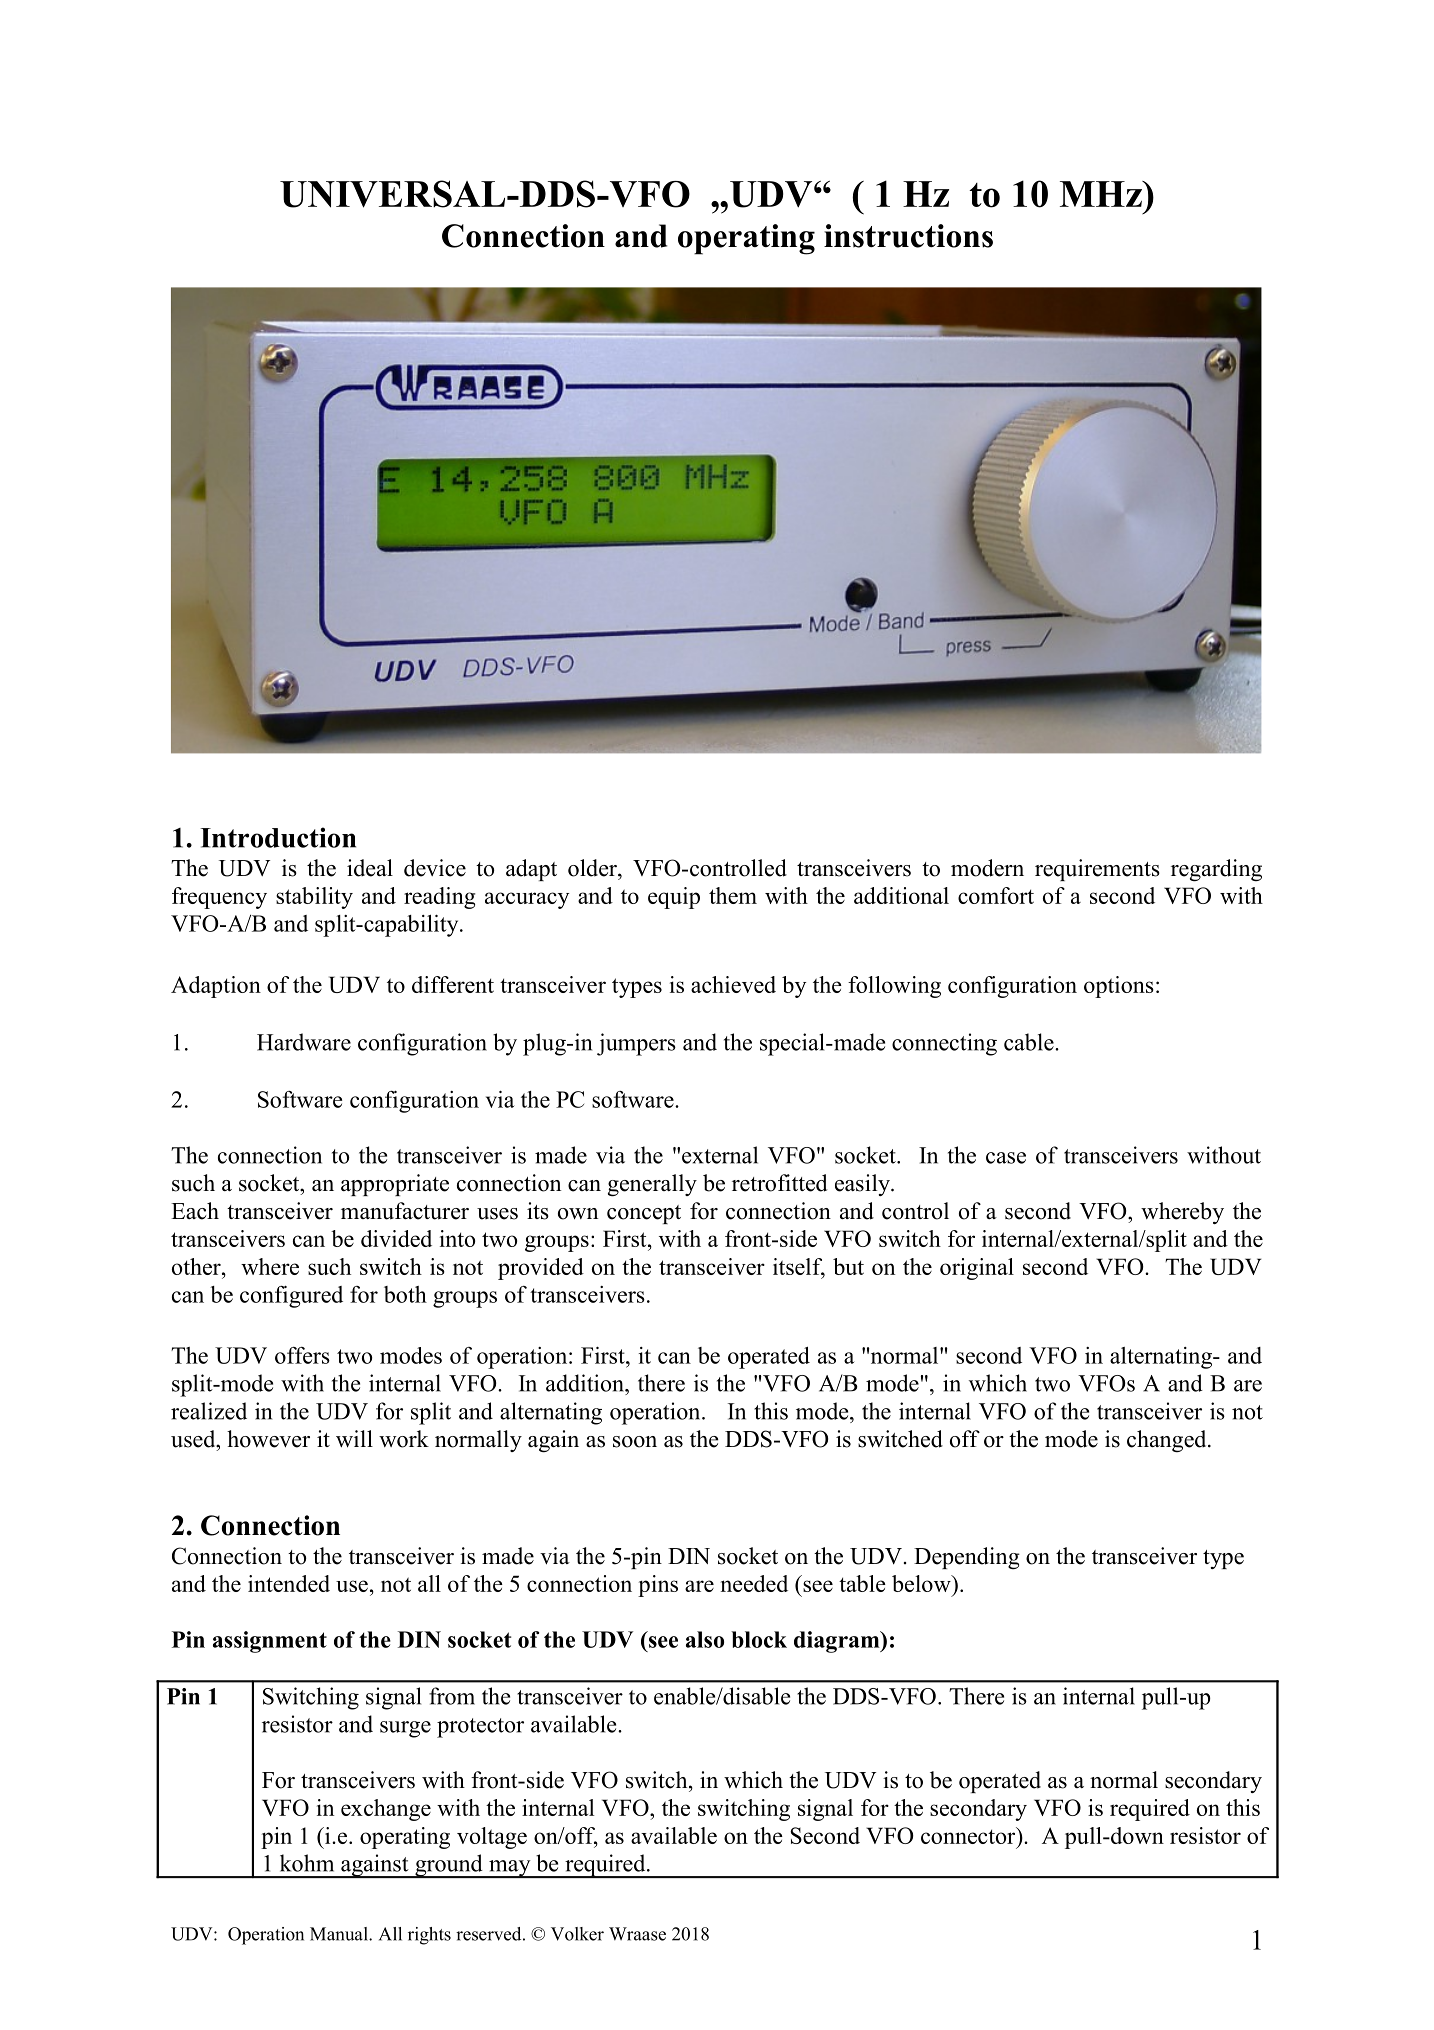 Image resolution: width=1434 pixels, height=2030 pixels. I want to click on cable, so click(1030, 1042).
